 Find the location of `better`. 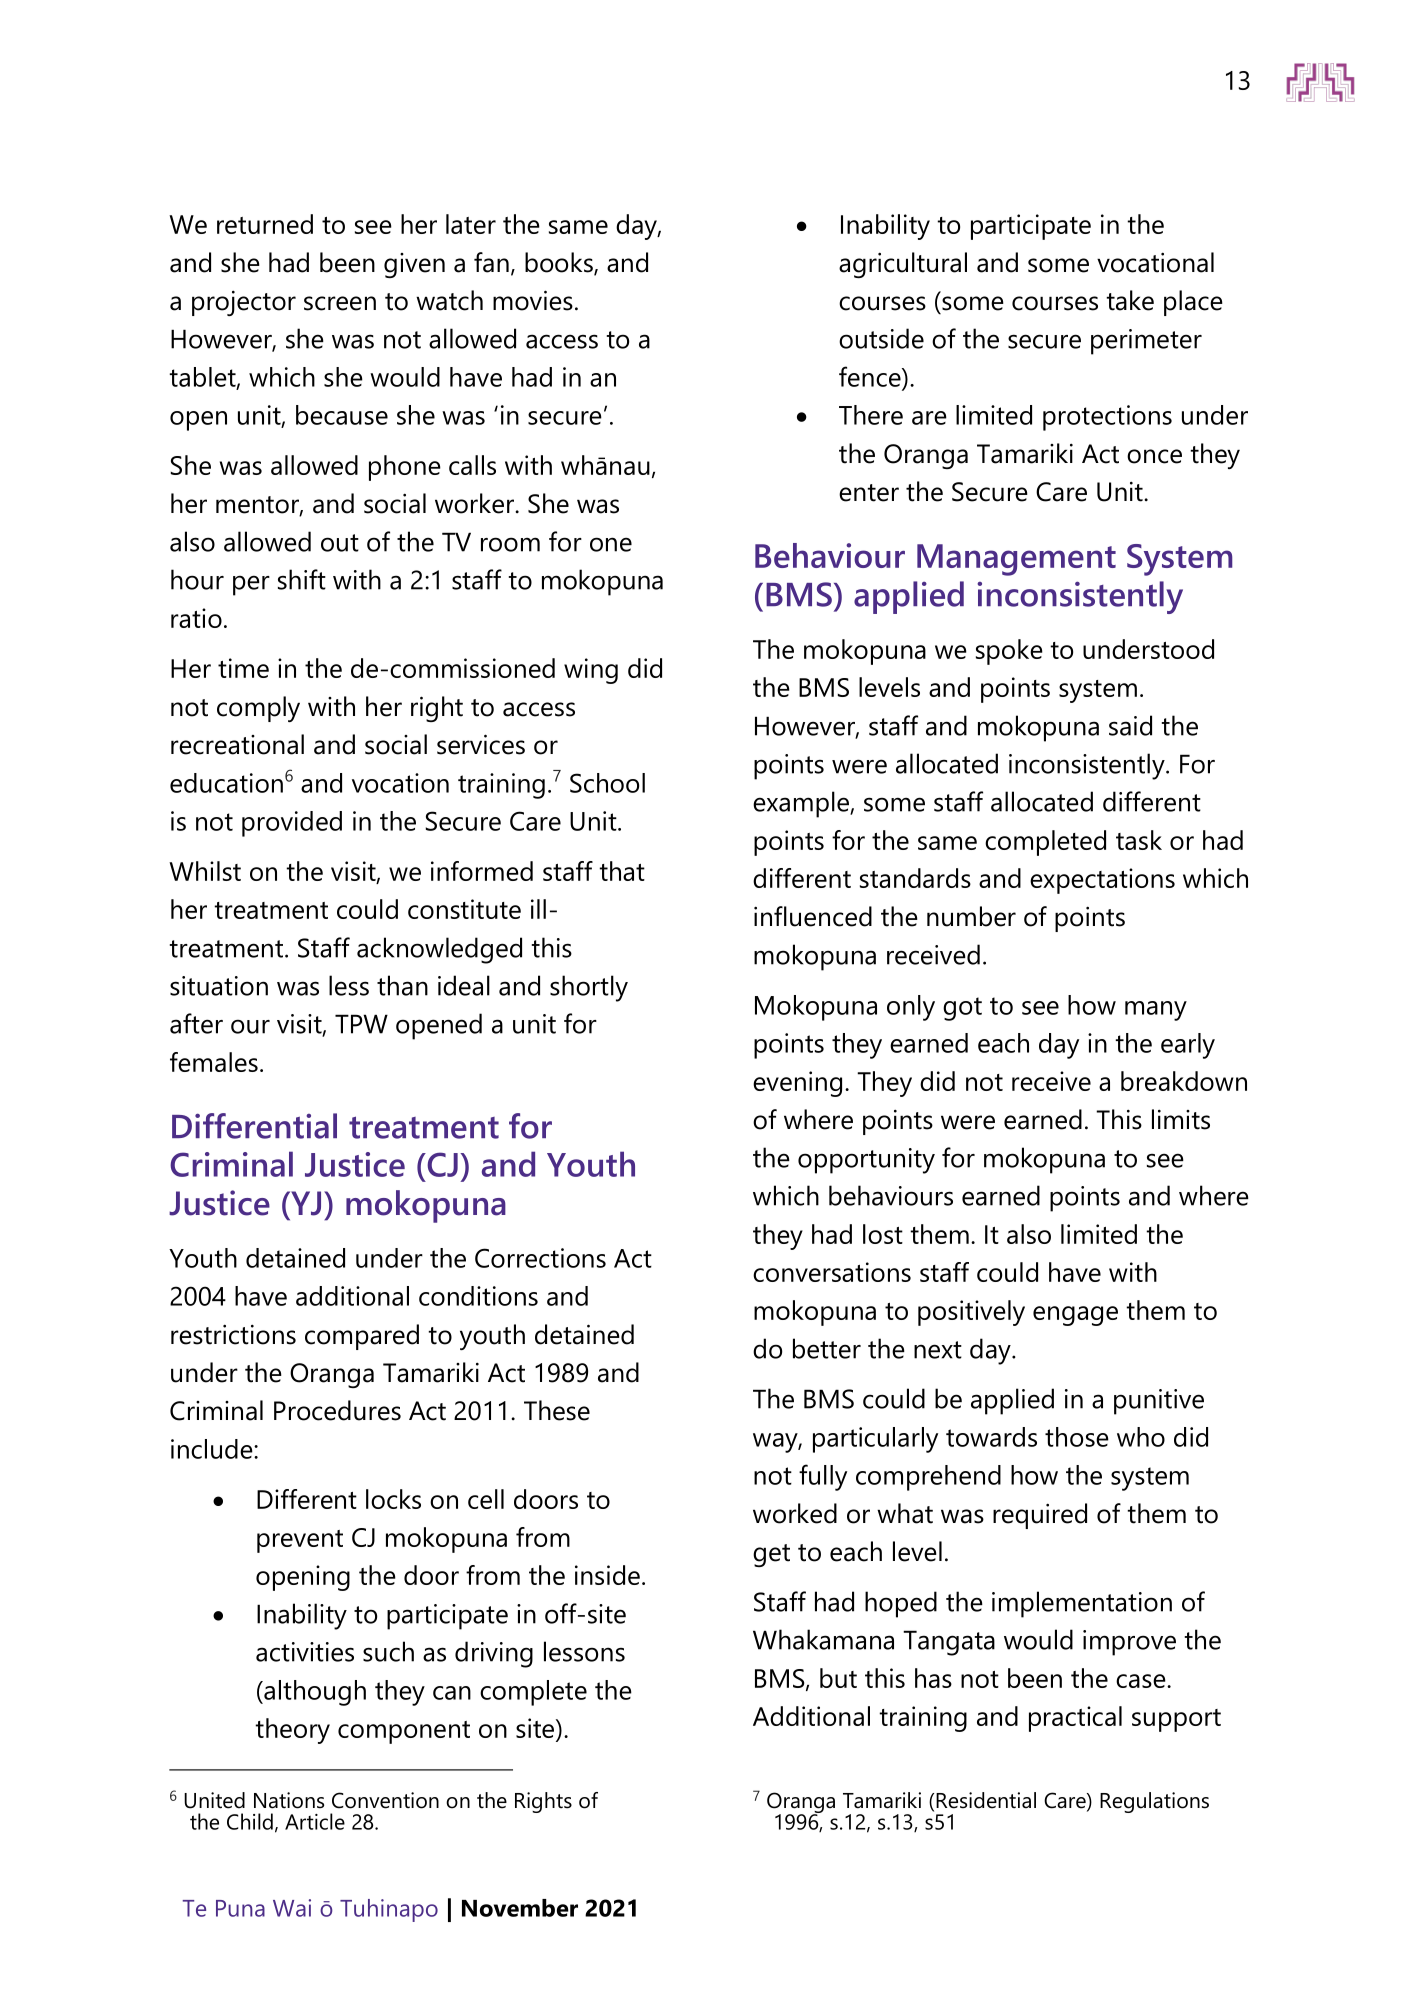

better is located at coordinates (827, 1348).
